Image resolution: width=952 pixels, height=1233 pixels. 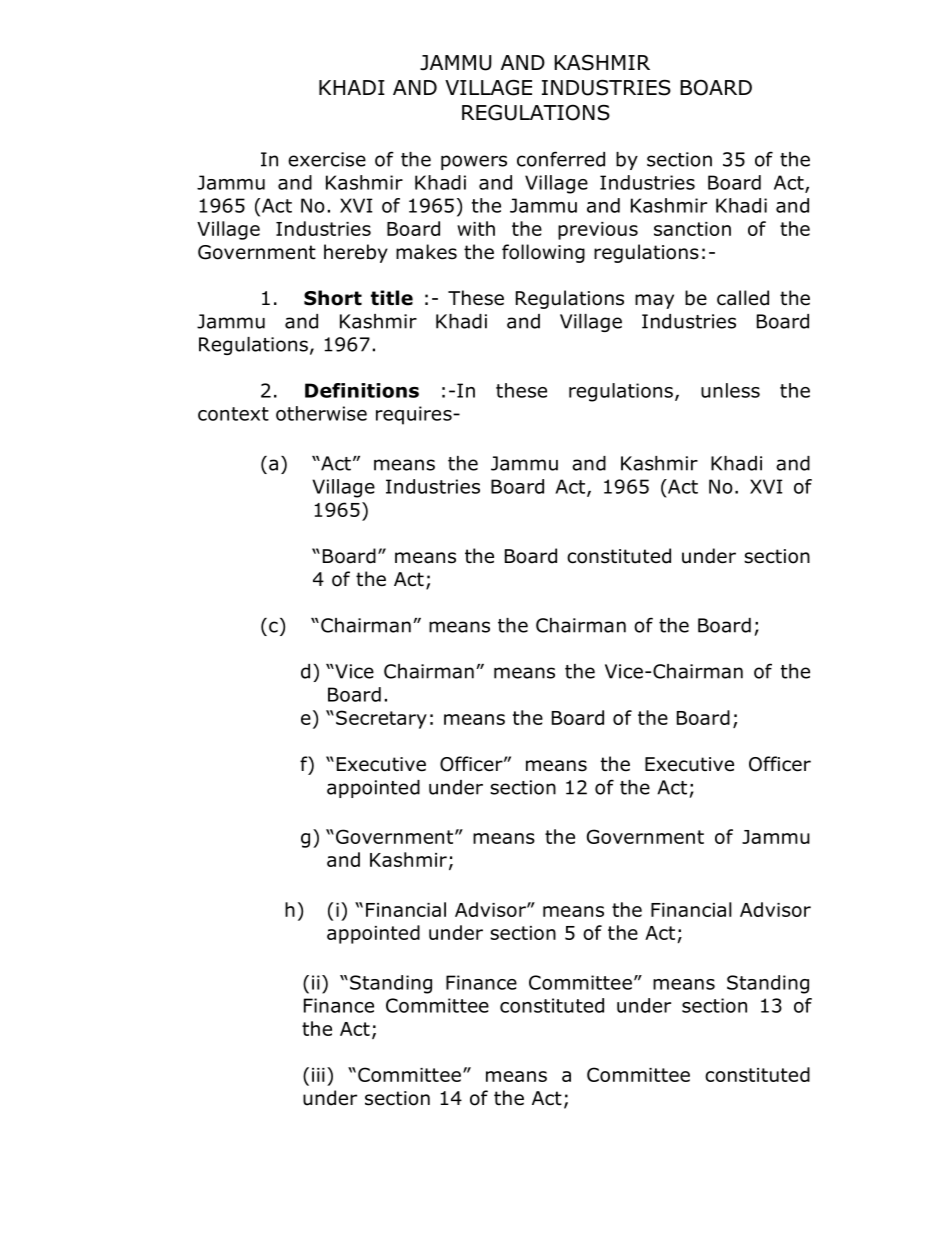 I want to click on exercise, so click(x=327, y=159).
